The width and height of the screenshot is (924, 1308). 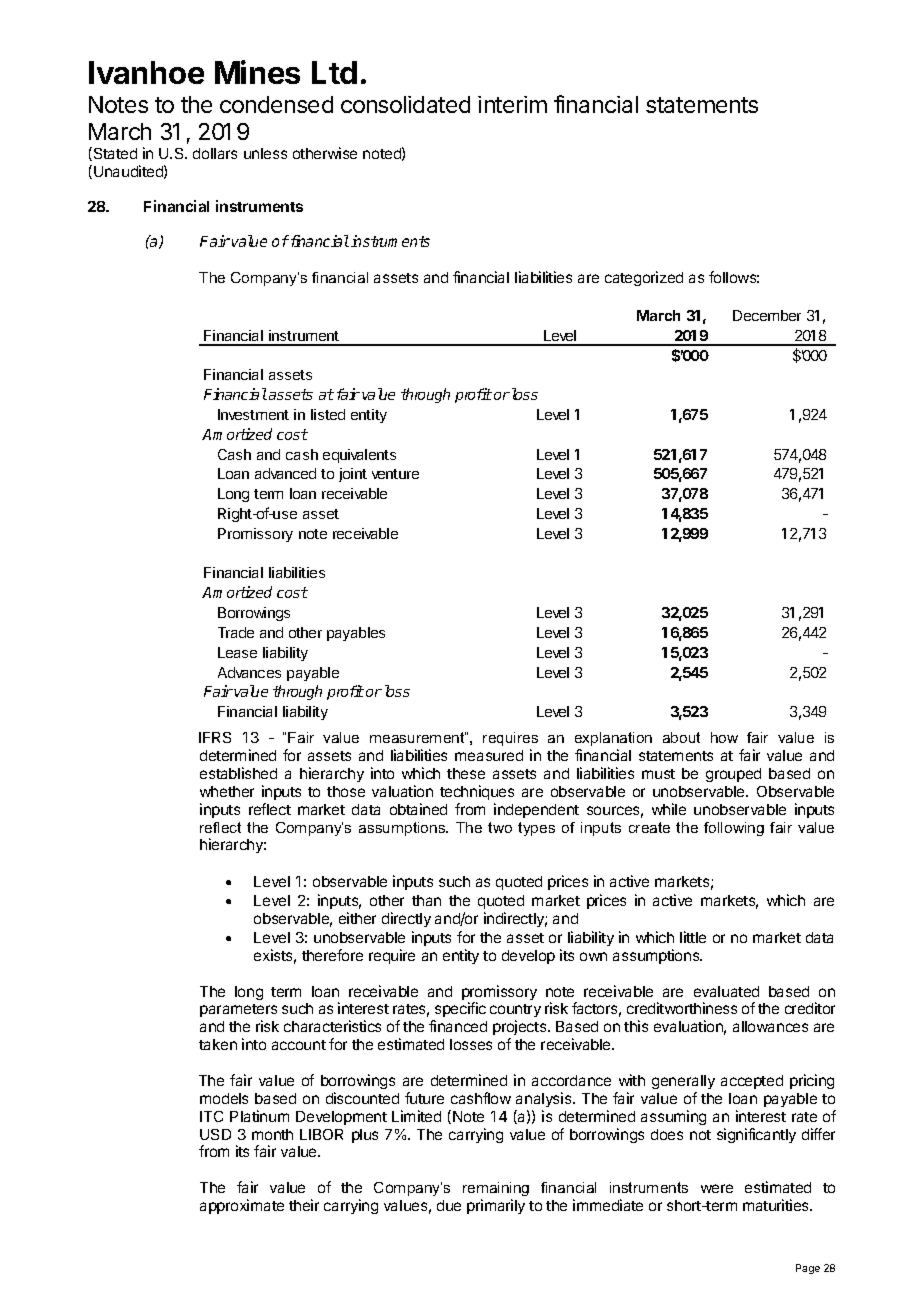 What do you see at coordinates (418, 737) in the screenshot?
I see `measurement` at bounding box center [418, 737].
